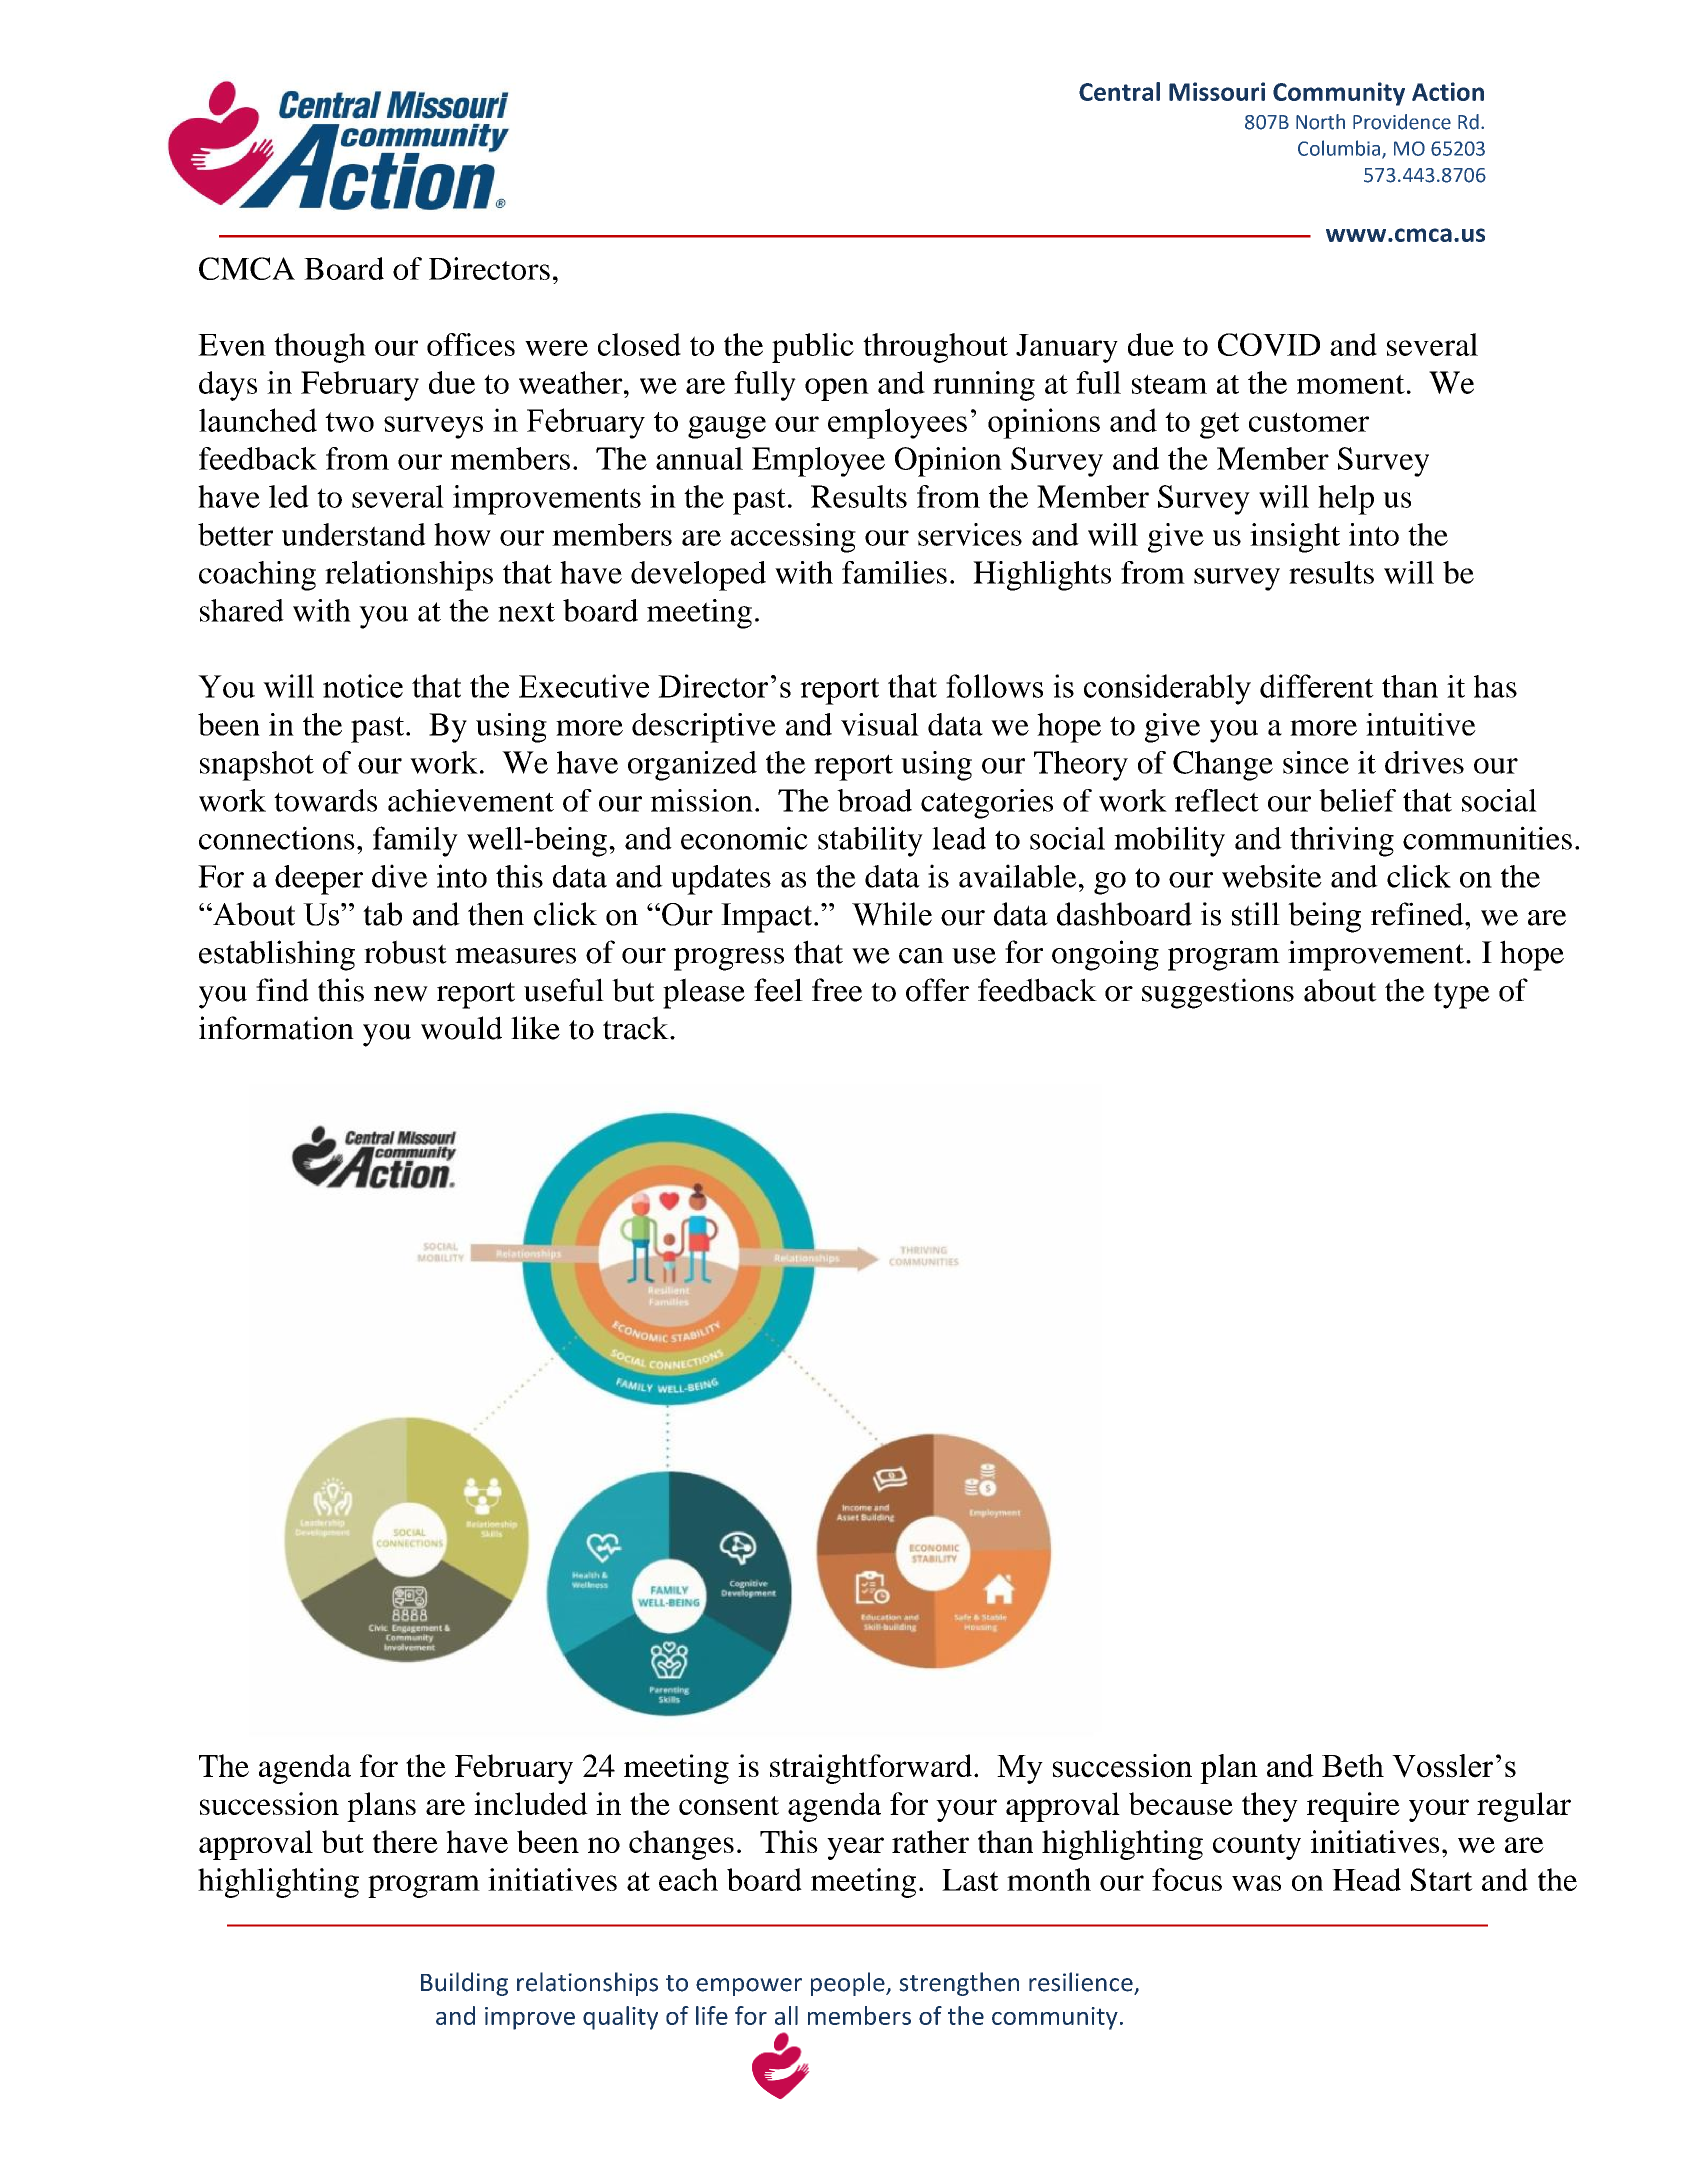 The image size is (1684, 2179). Describe the element at coordinates (1346, 500) in the screenshot. I see `help` at that location.
